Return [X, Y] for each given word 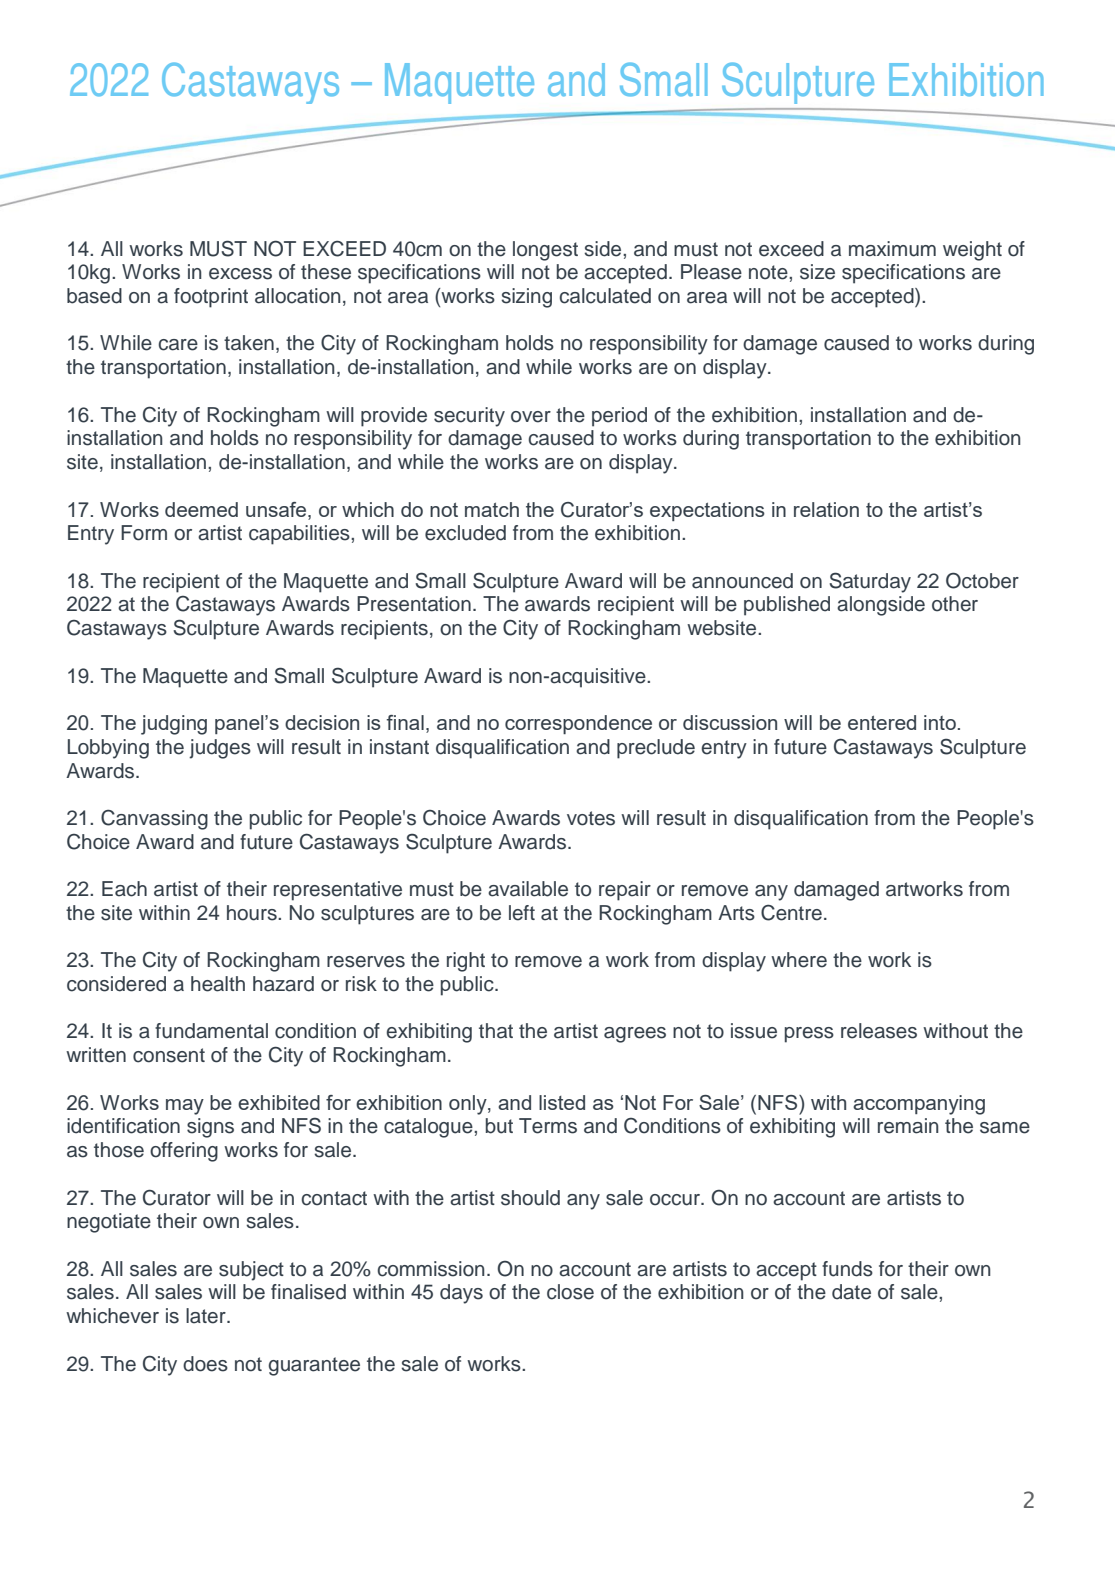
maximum [892, 249]
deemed [201, 509]
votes [591, 818]
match [492, 509]
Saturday [870, 582]
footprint [211, 298]
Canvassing [154, 819]
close [570, 1292]
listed [562, 1102]
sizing [526, 298]
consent [169, 1055]
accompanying [919, 1105]
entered [882, 722]
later [207, 1316]
